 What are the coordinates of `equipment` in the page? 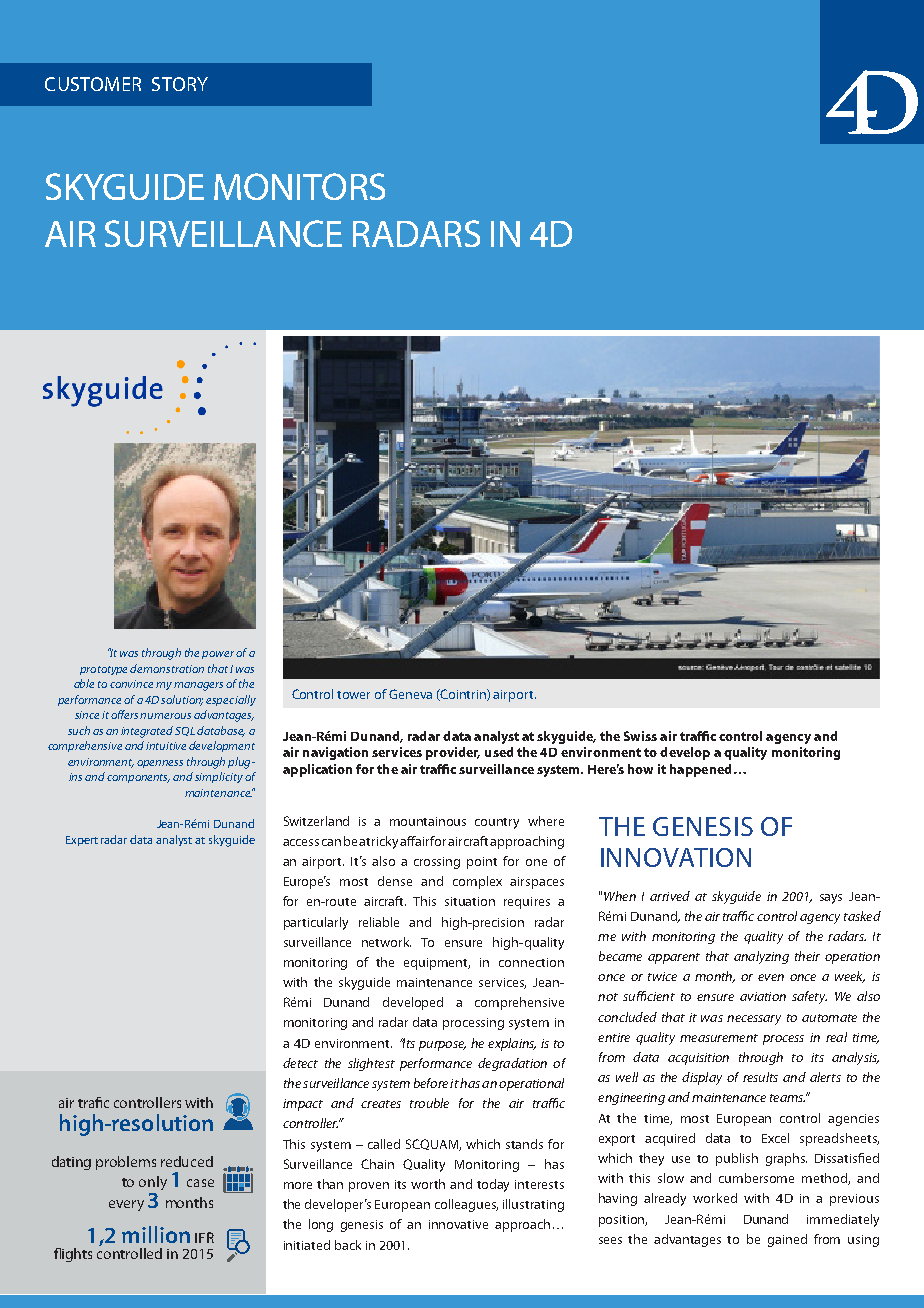 It's located at (437, 964).
